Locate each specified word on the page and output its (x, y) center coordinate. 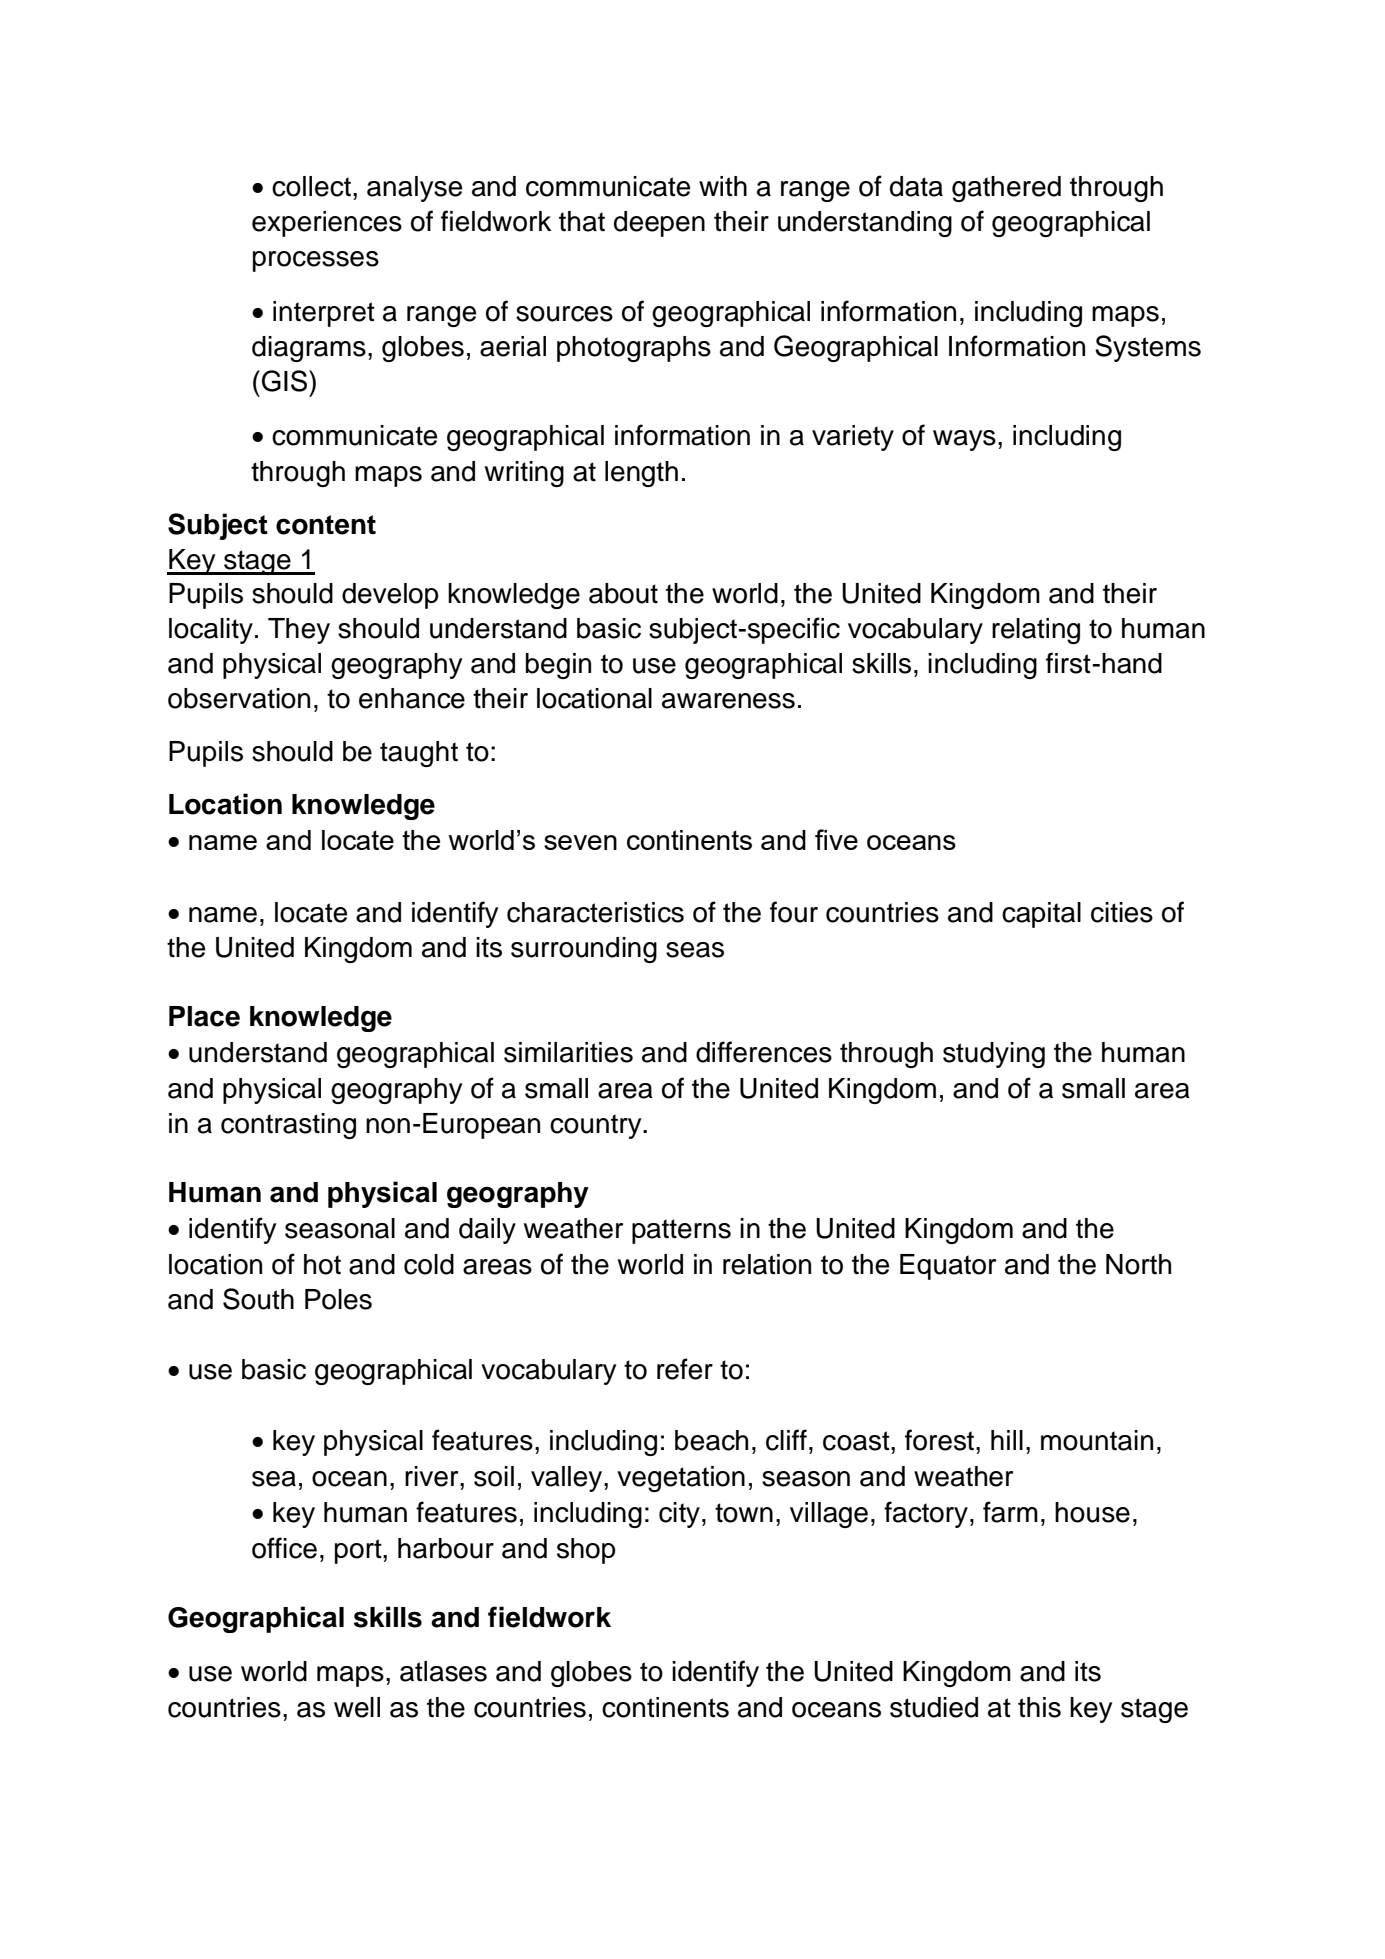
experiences (327, 224)
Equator (948, 1267)
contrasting (288, 1126)
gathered (1006, 189)
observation (239, 698)
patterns (681, 1231)
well (357, 1707)
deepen (659, 224)
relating (1036, 631)
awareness (728, 701)
